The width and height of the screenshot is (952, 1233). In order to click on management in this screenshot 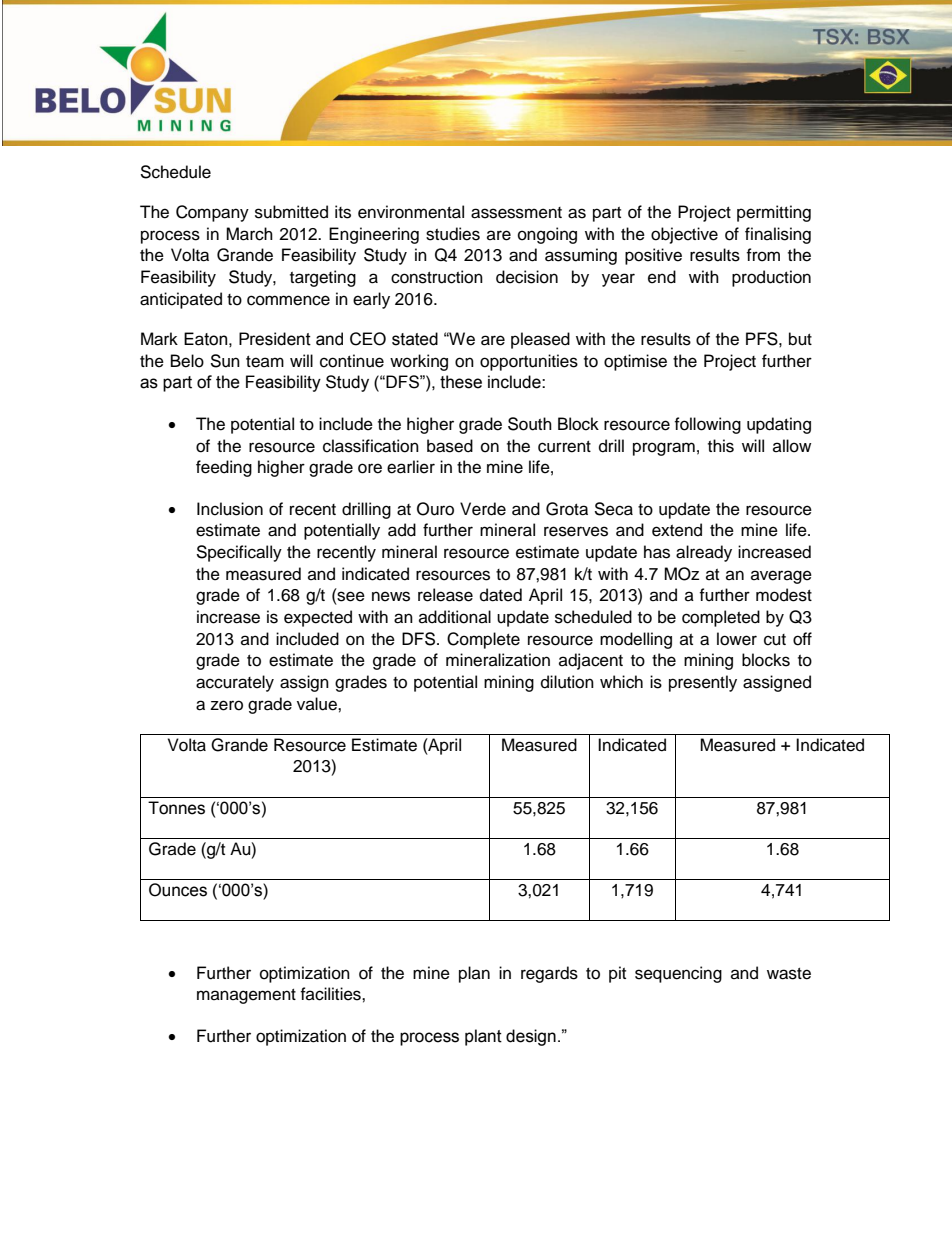, I will do `click(246, 996)`.
